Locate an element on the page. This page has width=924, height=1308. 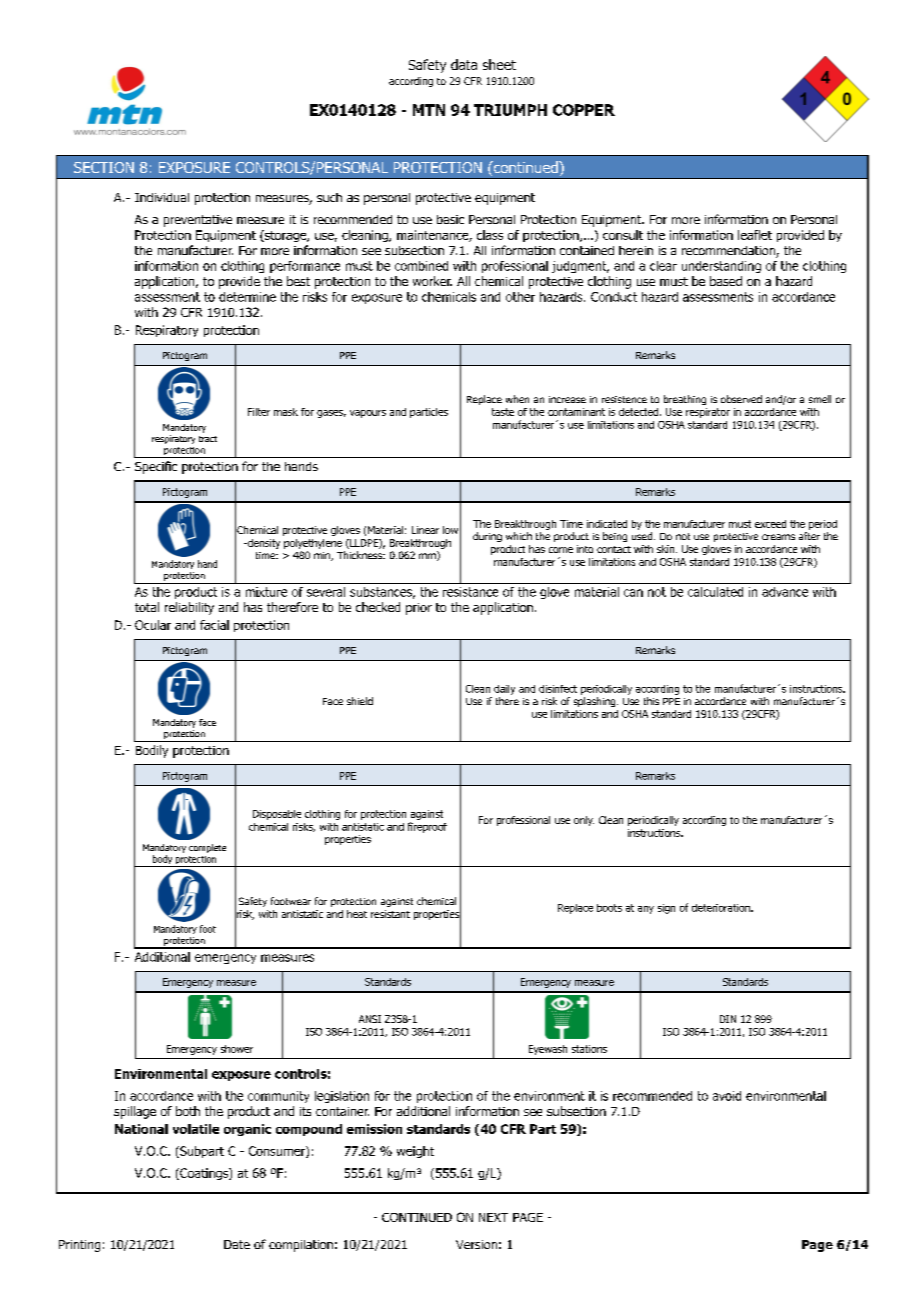
tract is located at coordinates (208, 439).
